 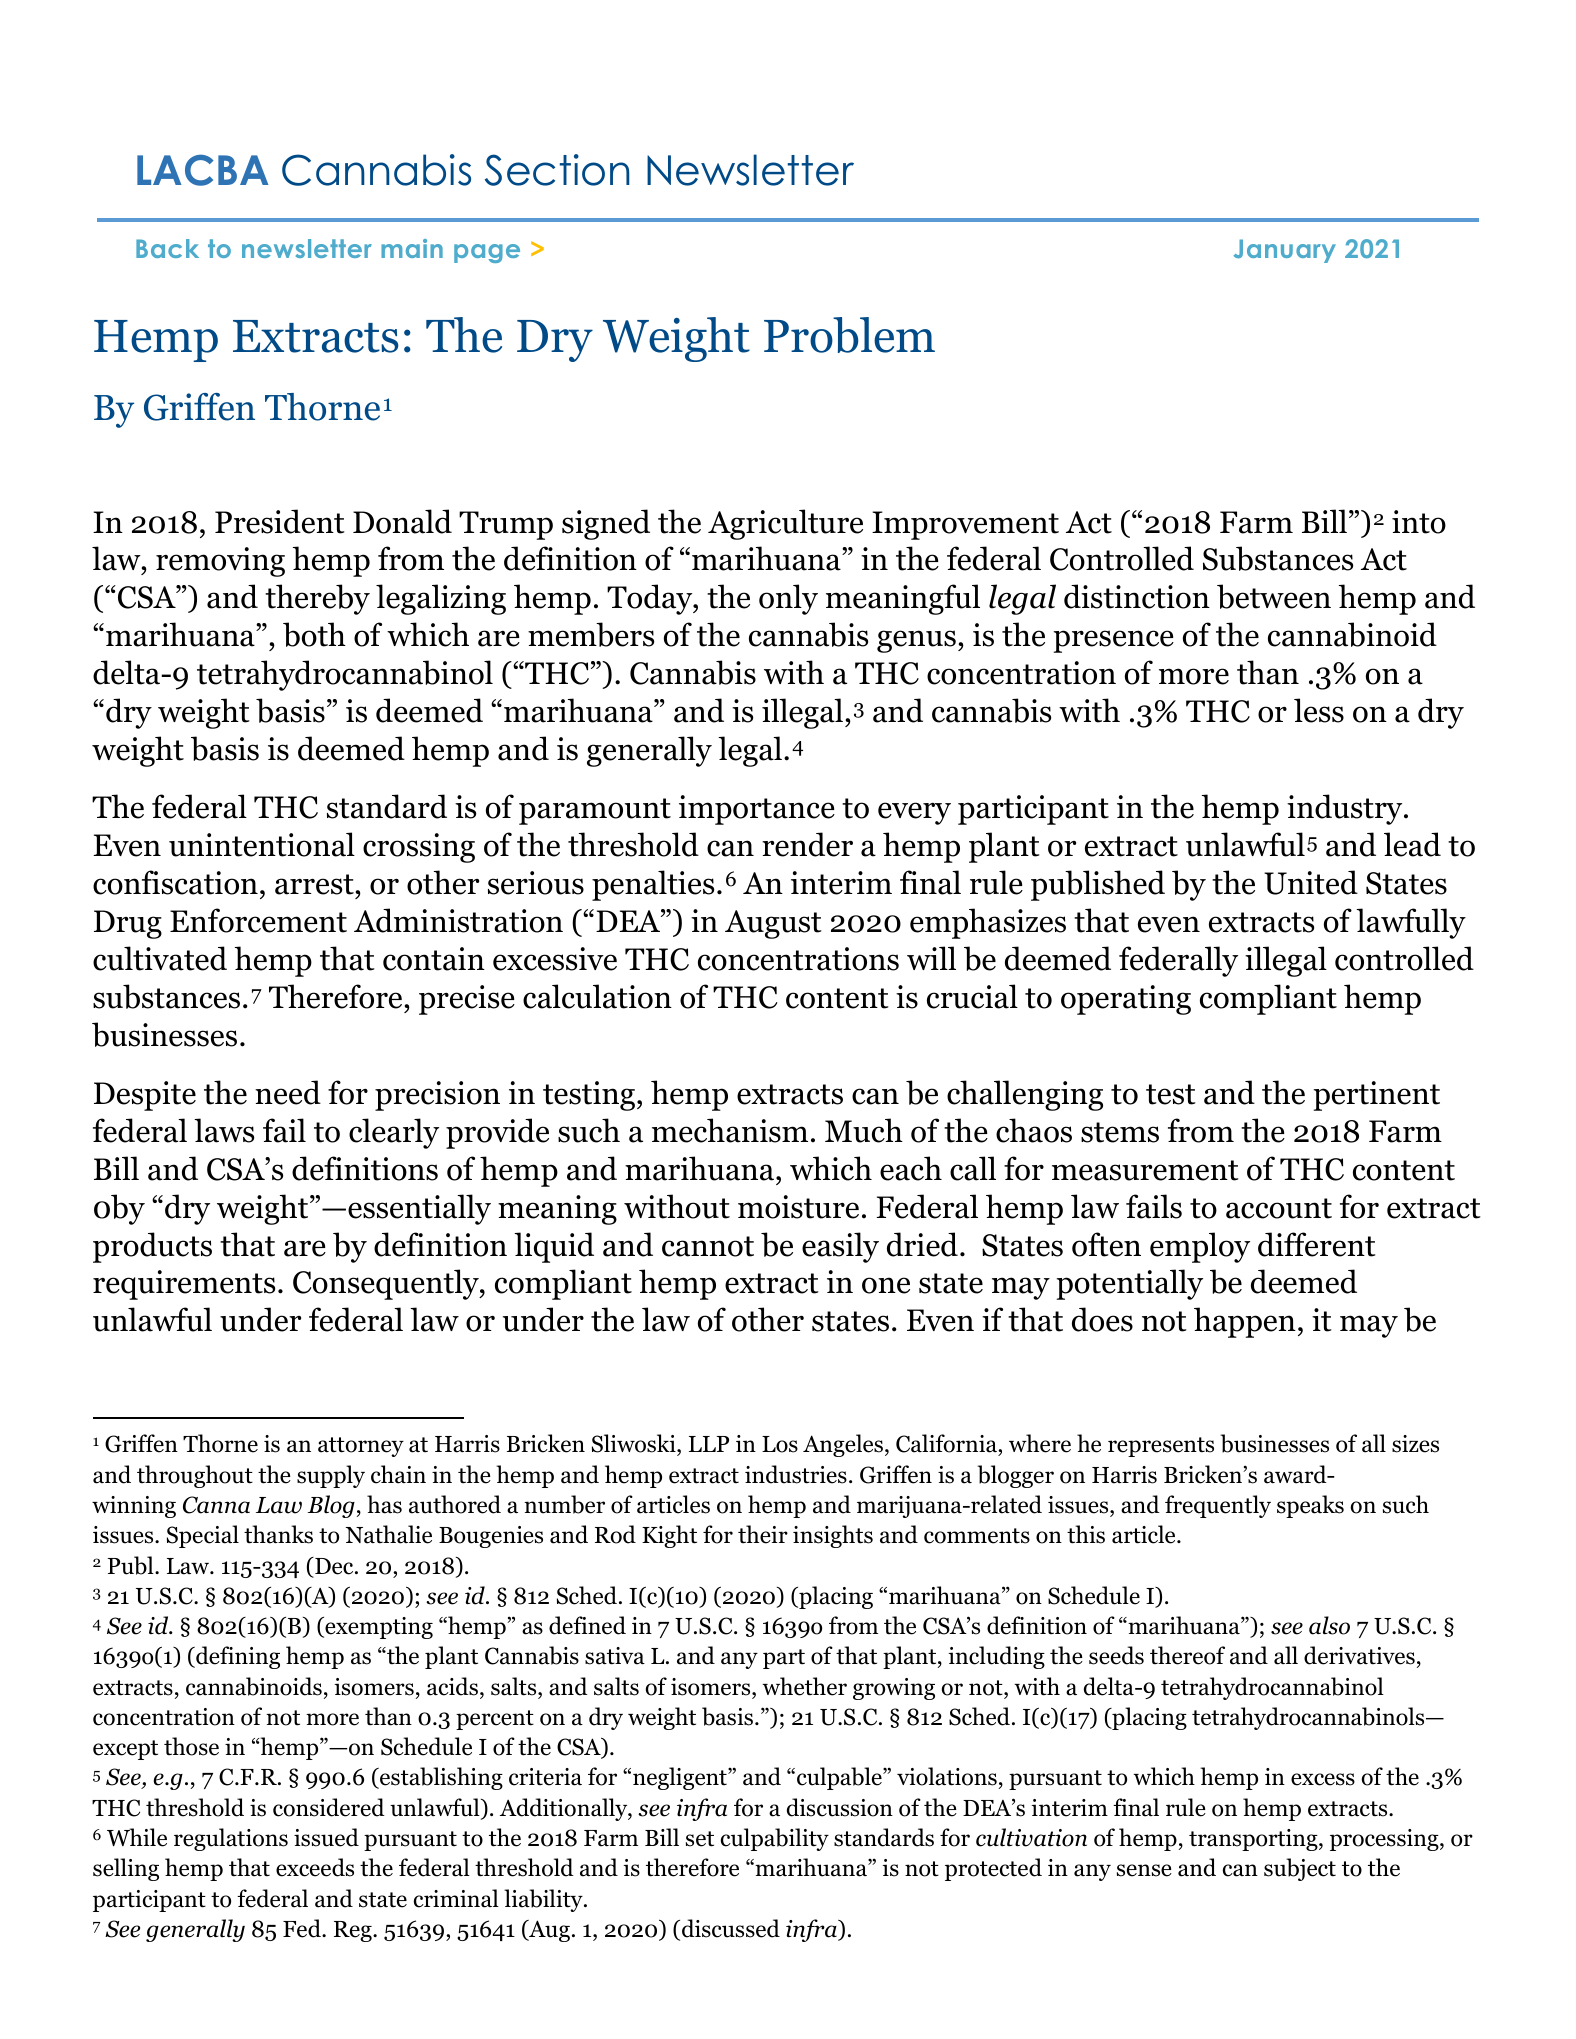 What do you see at coordinates (288, 1092) in the page?
I see `need` at bounding box center [288, 1092].
